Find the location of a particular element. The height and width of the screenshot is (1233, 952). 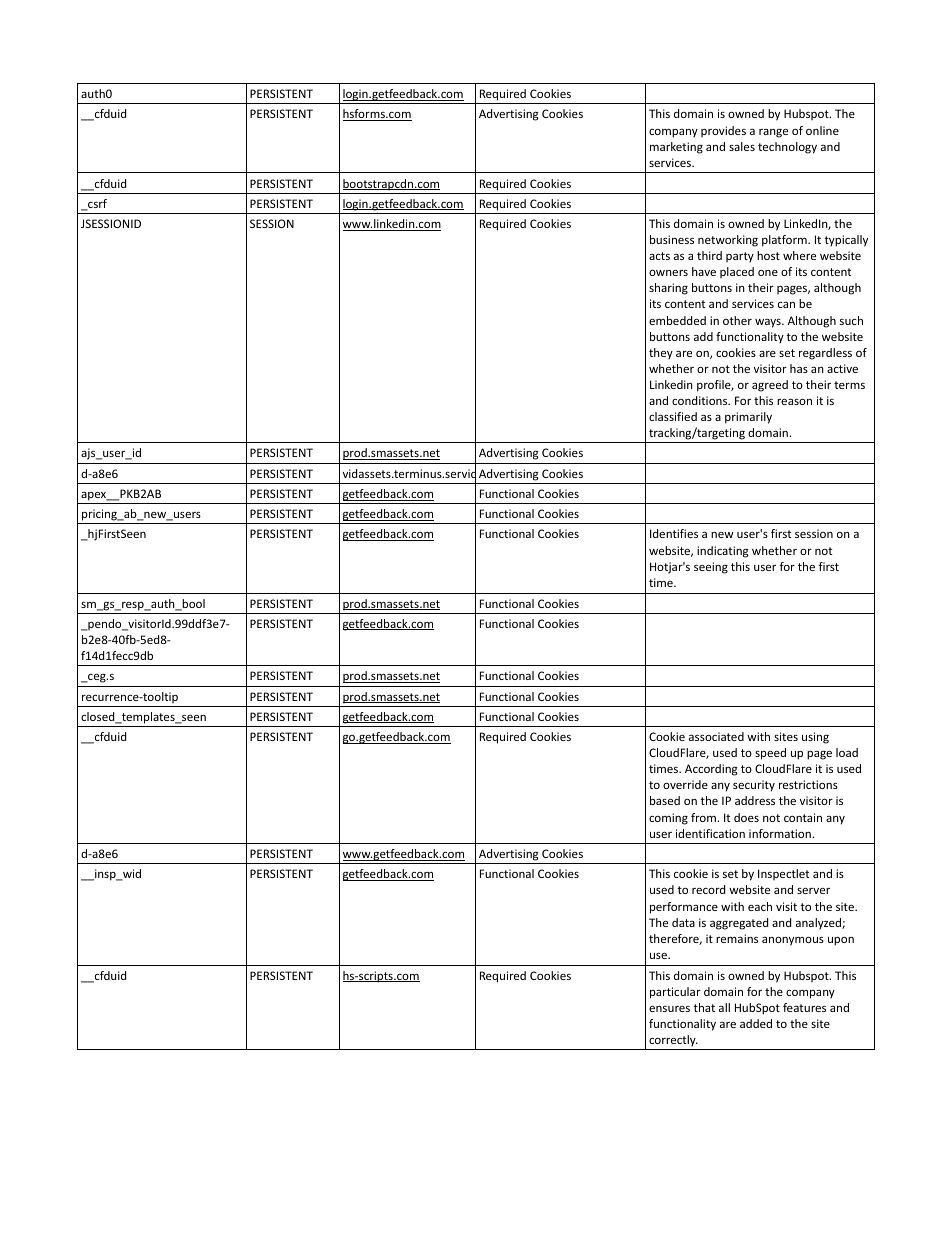

marketing is located at coordinates (676, 148).
